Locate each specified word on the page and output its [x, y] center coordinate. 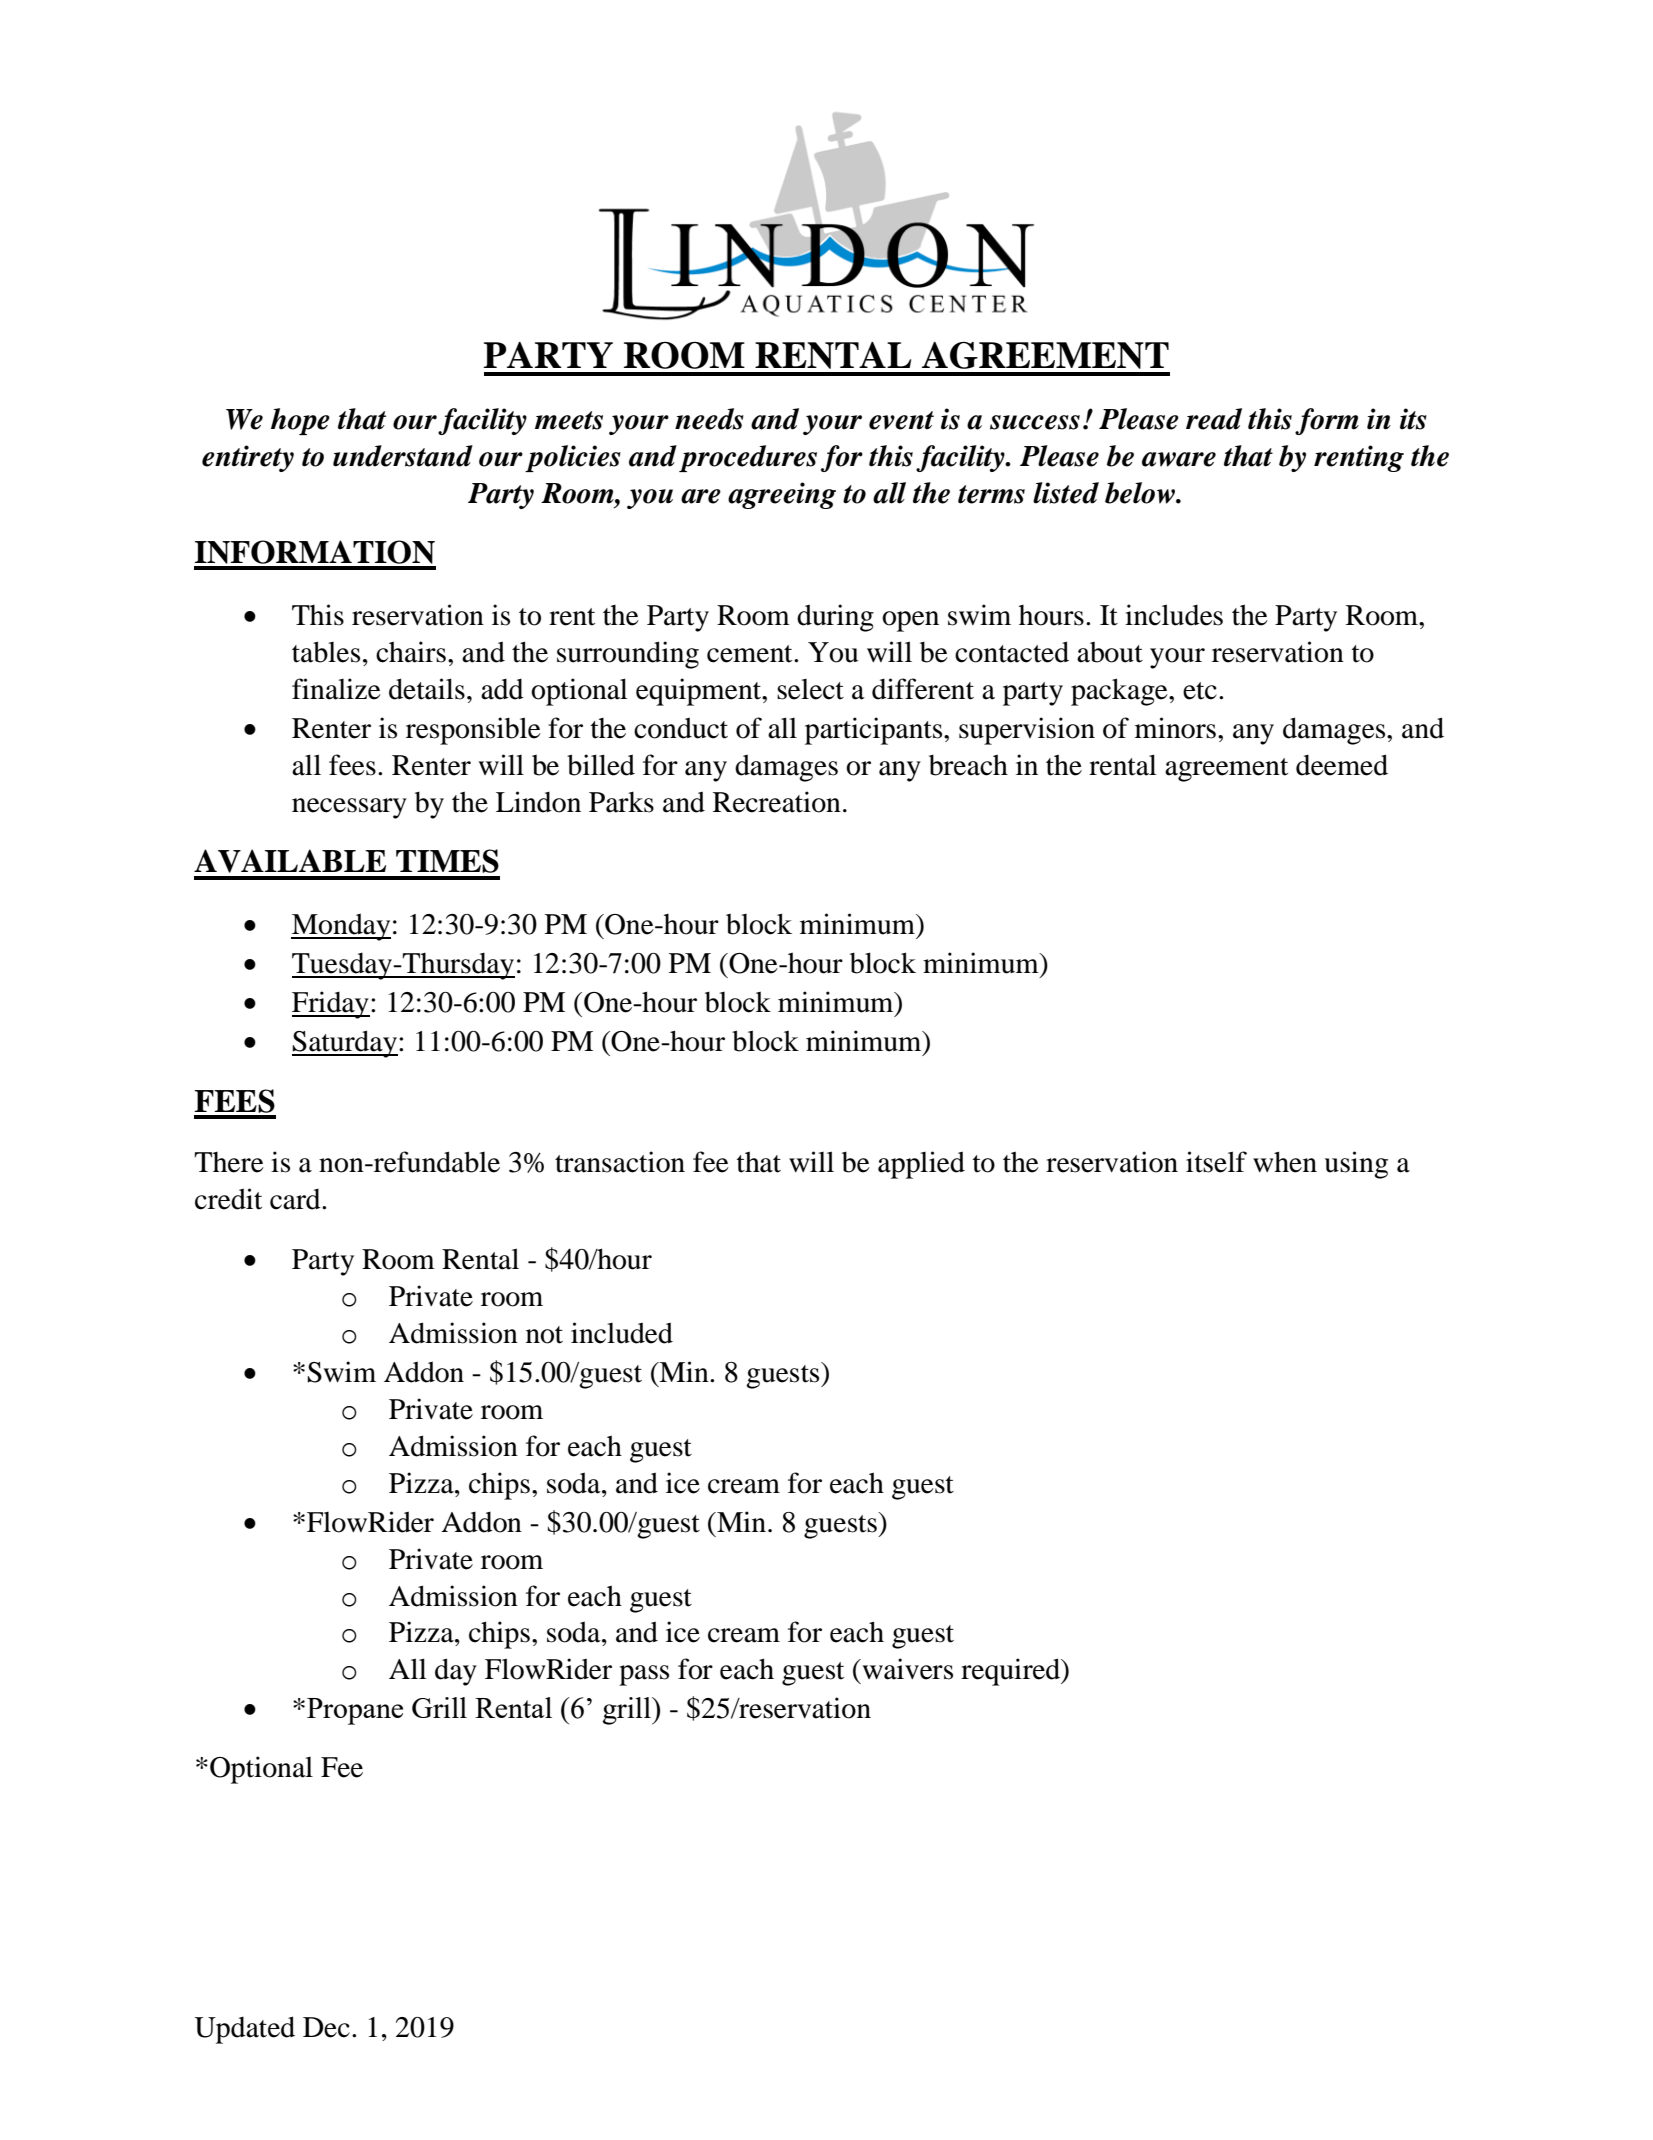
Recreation [777, 802]
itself [1216, 1162]
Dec [326, 2027]
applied [921, 1165]
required [1011, 1672]
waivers [906, 1669]
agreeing [782, 495]
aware [1179, 459]
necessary [349, 808]
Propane [355, 1711]
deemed [1342, 765]
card [296, 1199]
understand [403, 456]
